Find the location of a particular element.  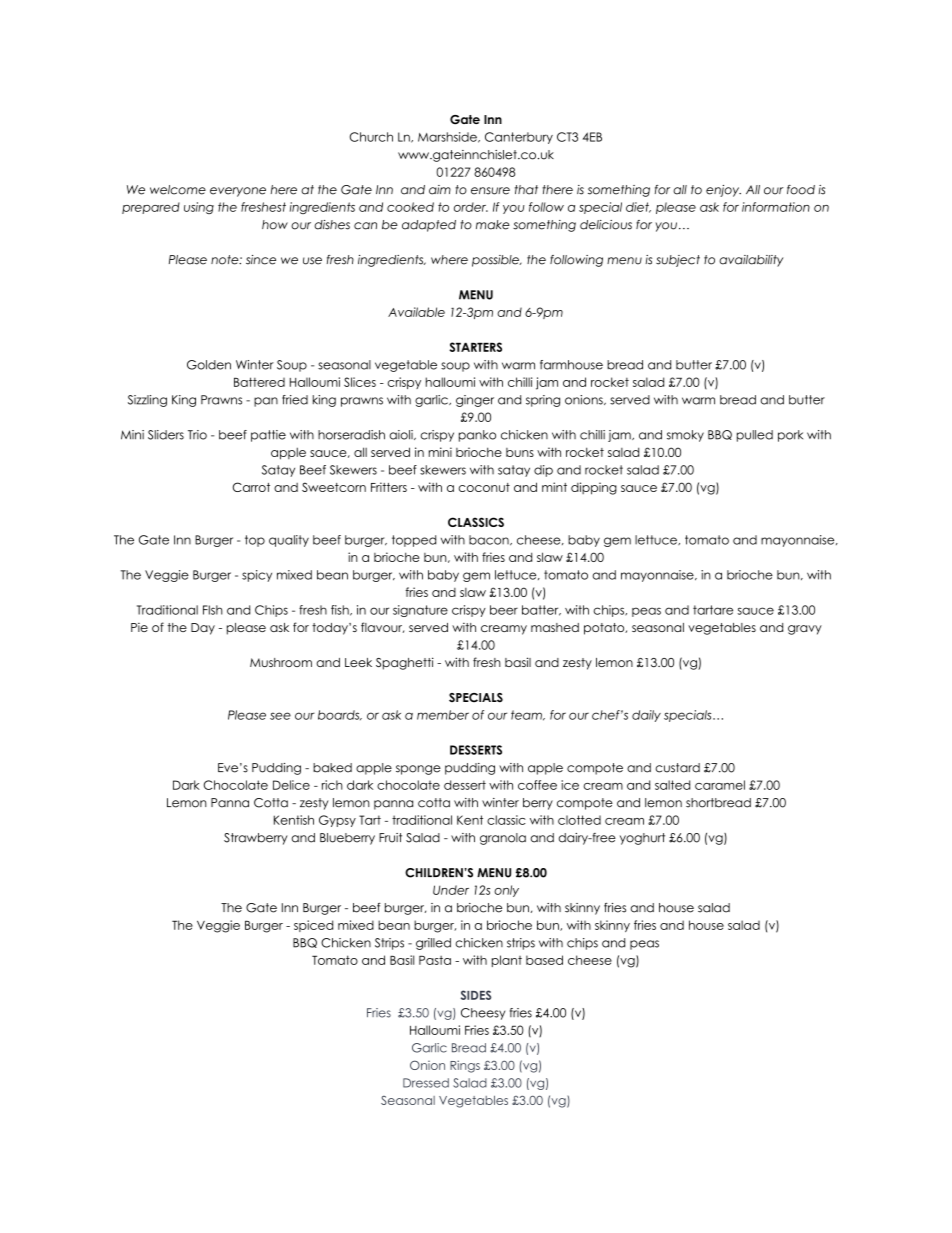

spring is located at coordinates (543, 401).
